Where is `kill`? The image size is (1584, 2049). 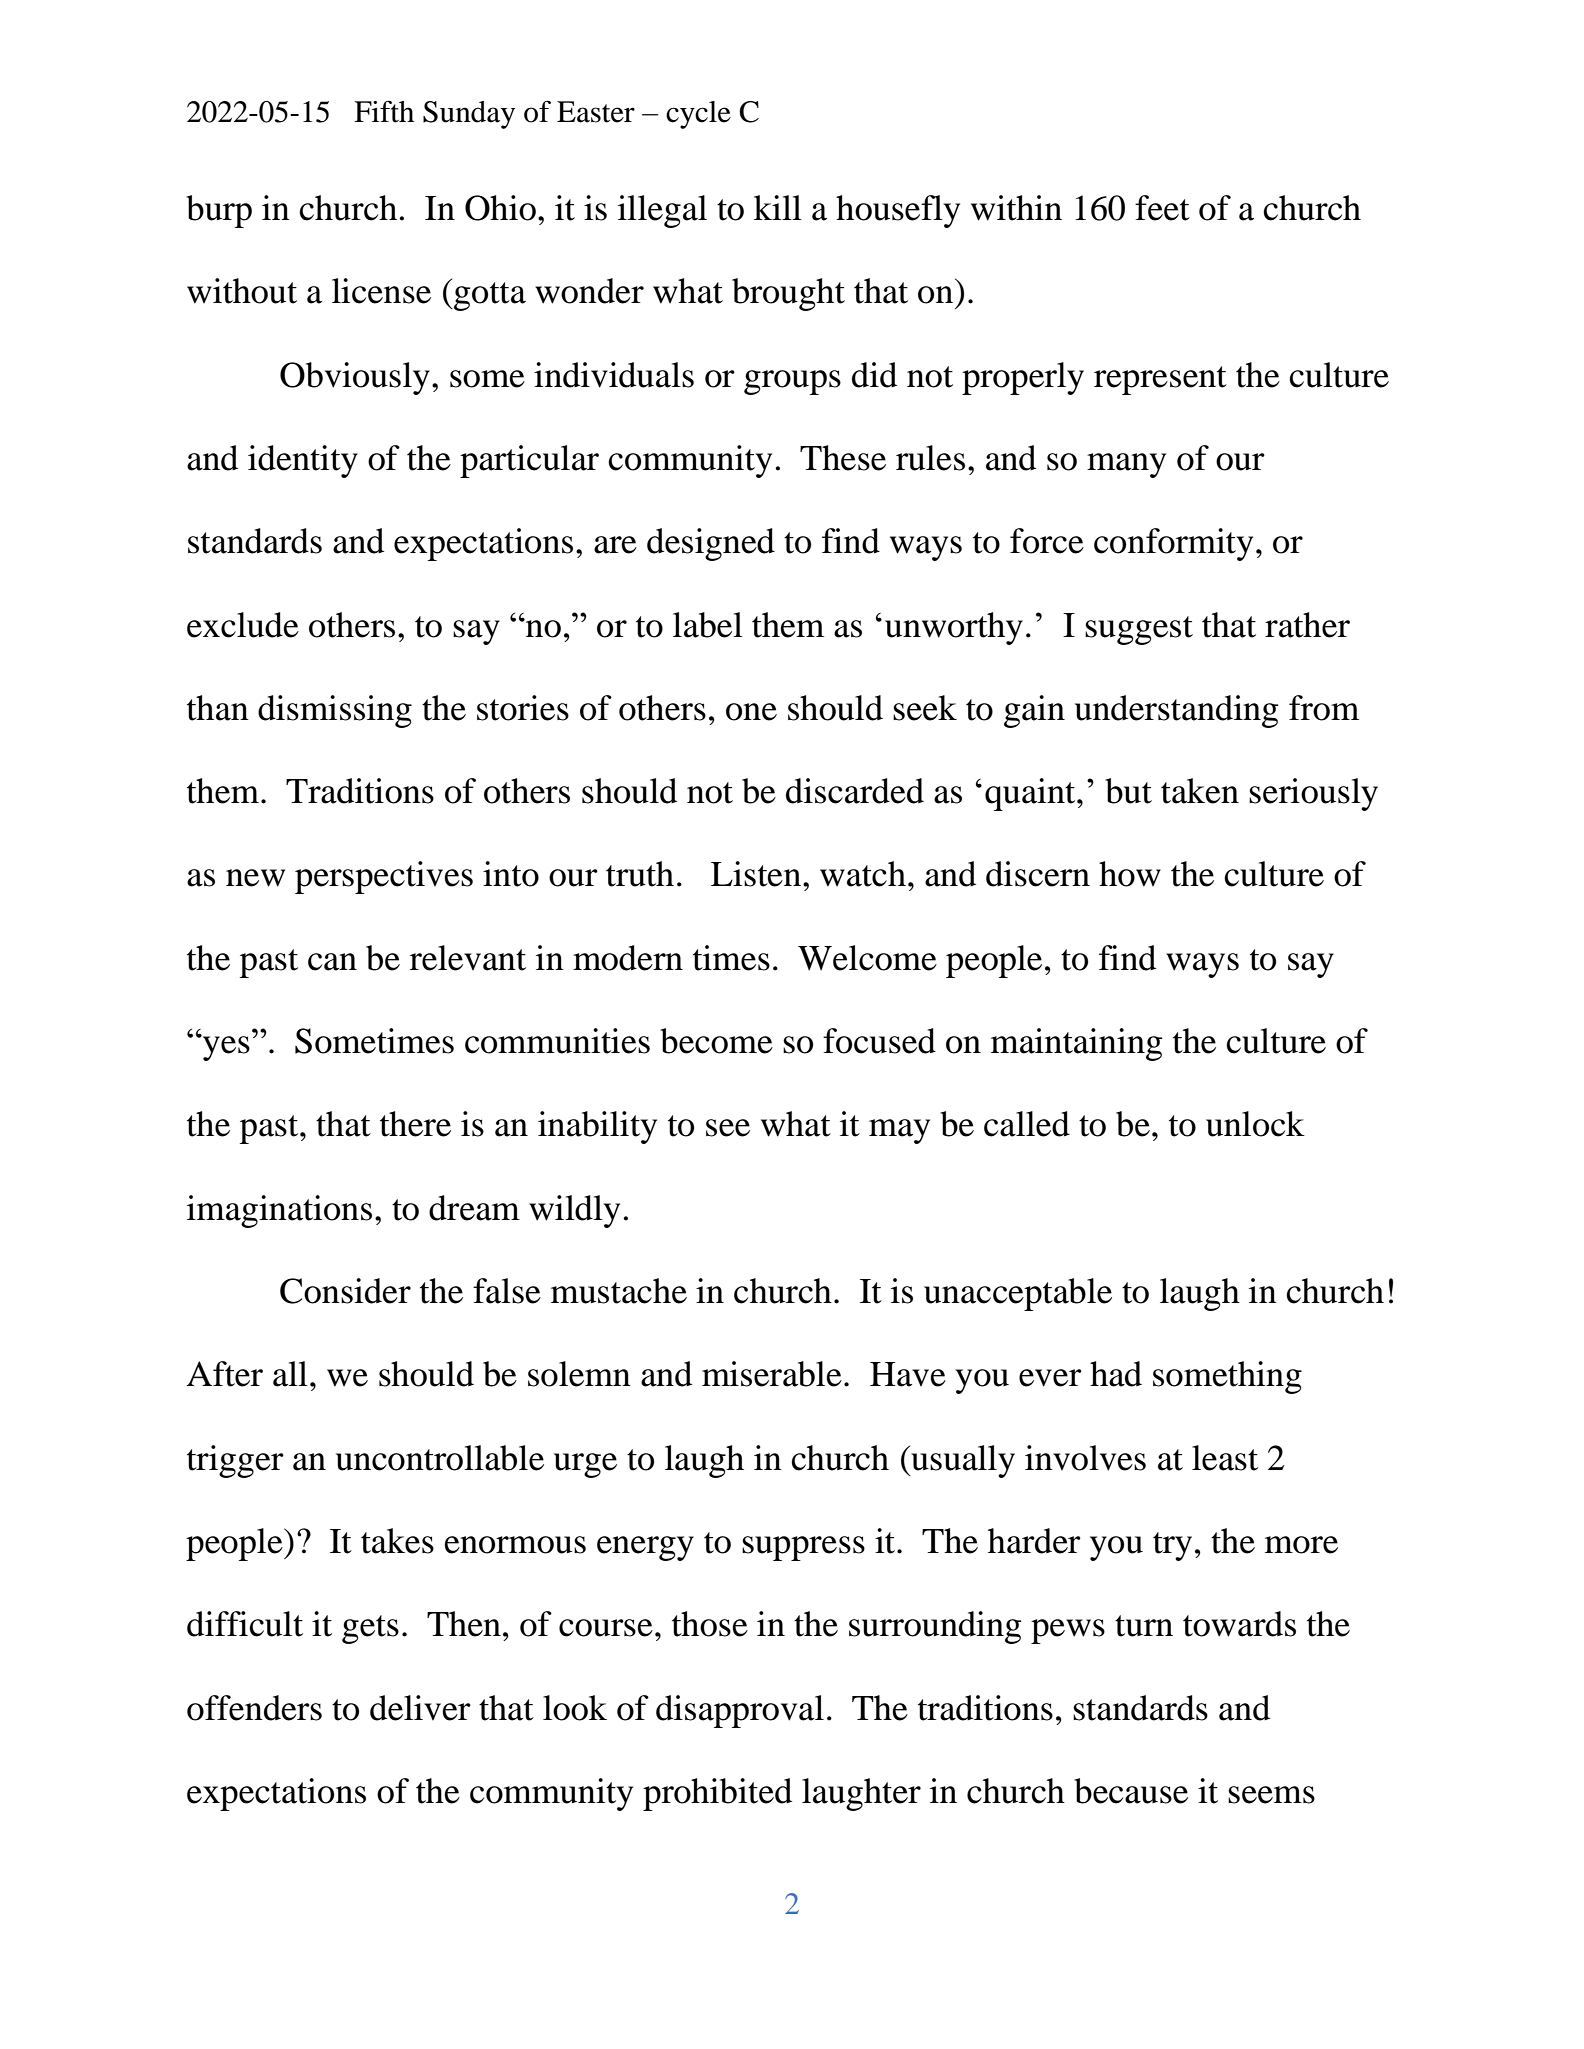
kill is located at coordinates (778, 207).
